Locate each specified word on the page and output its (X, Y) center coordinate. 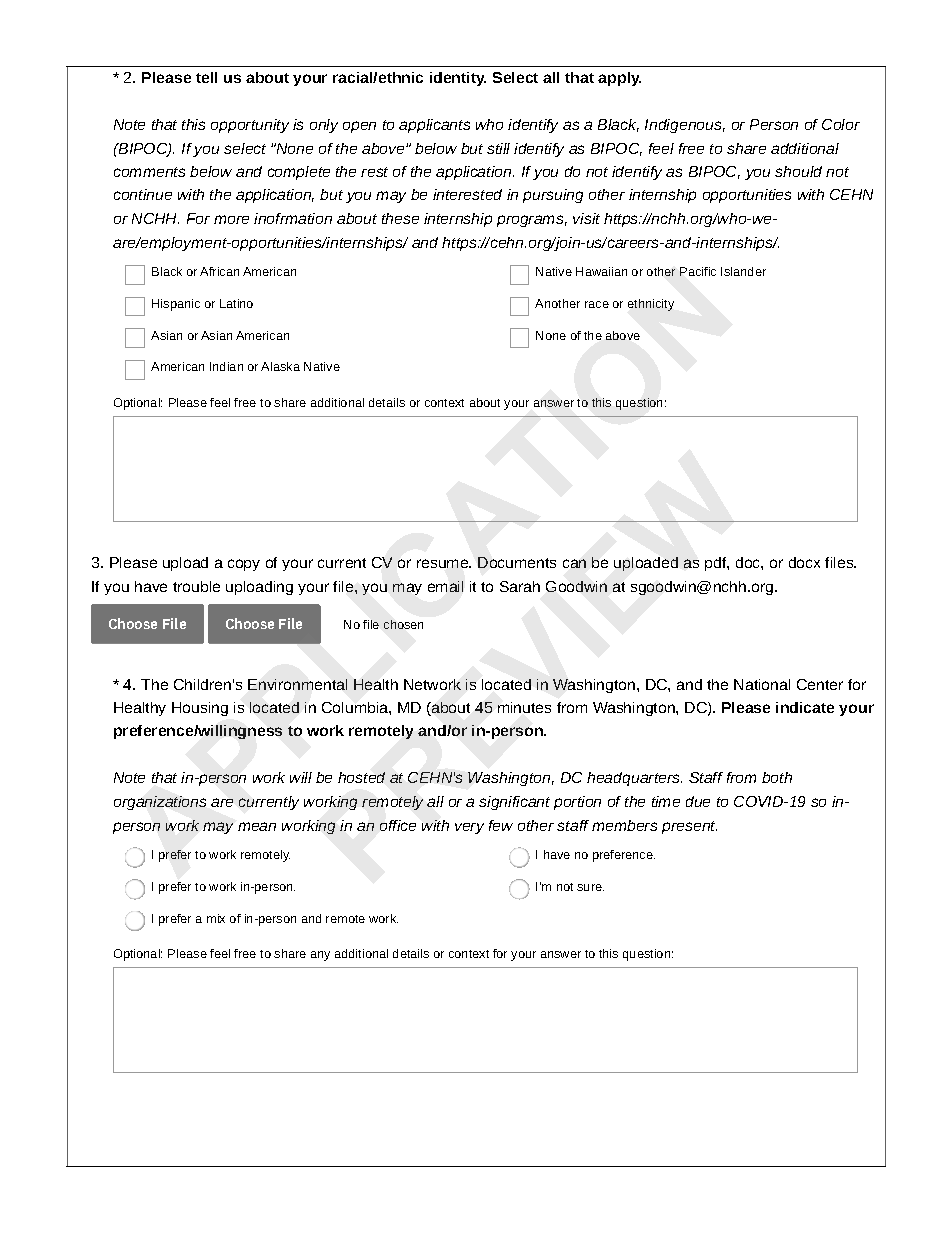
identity (458, 79)
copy (244, 565)
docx (804, 562)
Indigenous (685, 126)
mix (216, 918)
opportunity (250, 126)
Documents (517, 562)
